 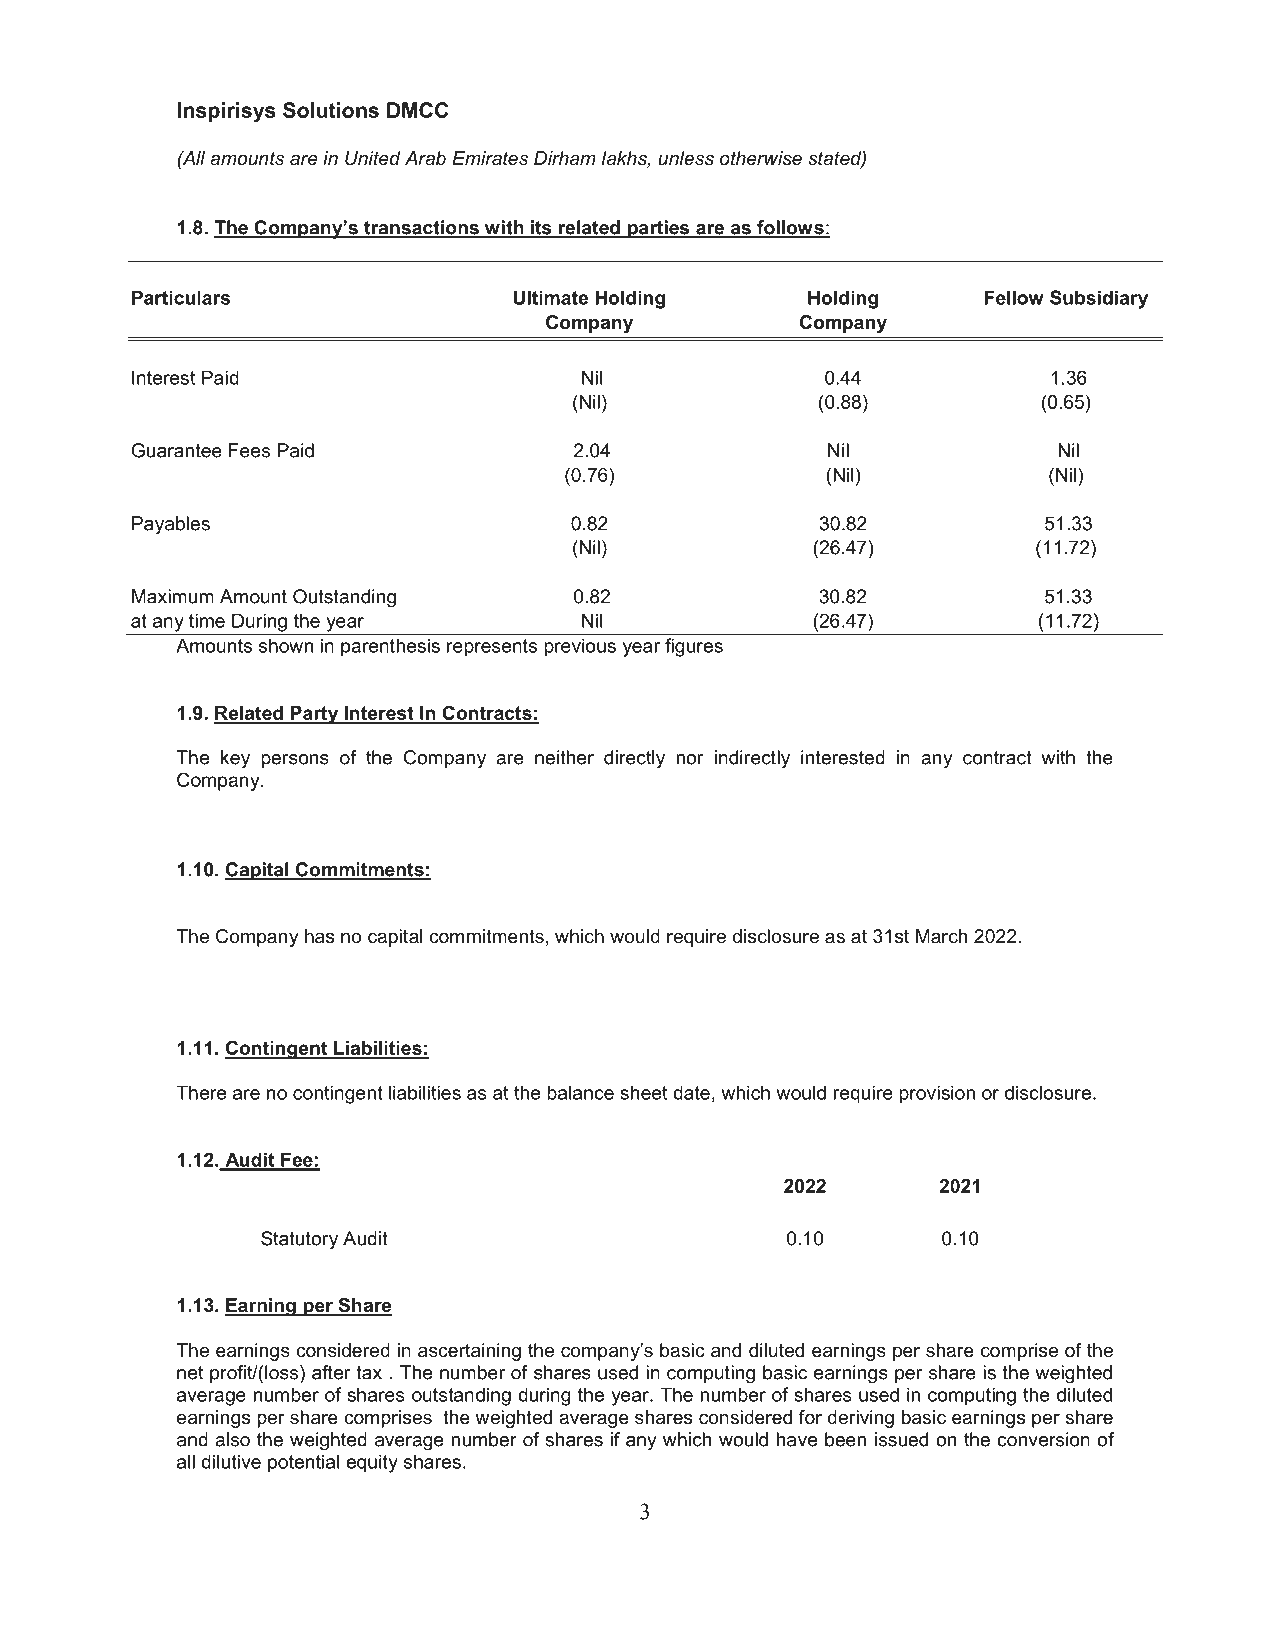 What do you see at coordinates (295, 761) in the screenshot?
I see `persons` at bounding box center [295, 761].
